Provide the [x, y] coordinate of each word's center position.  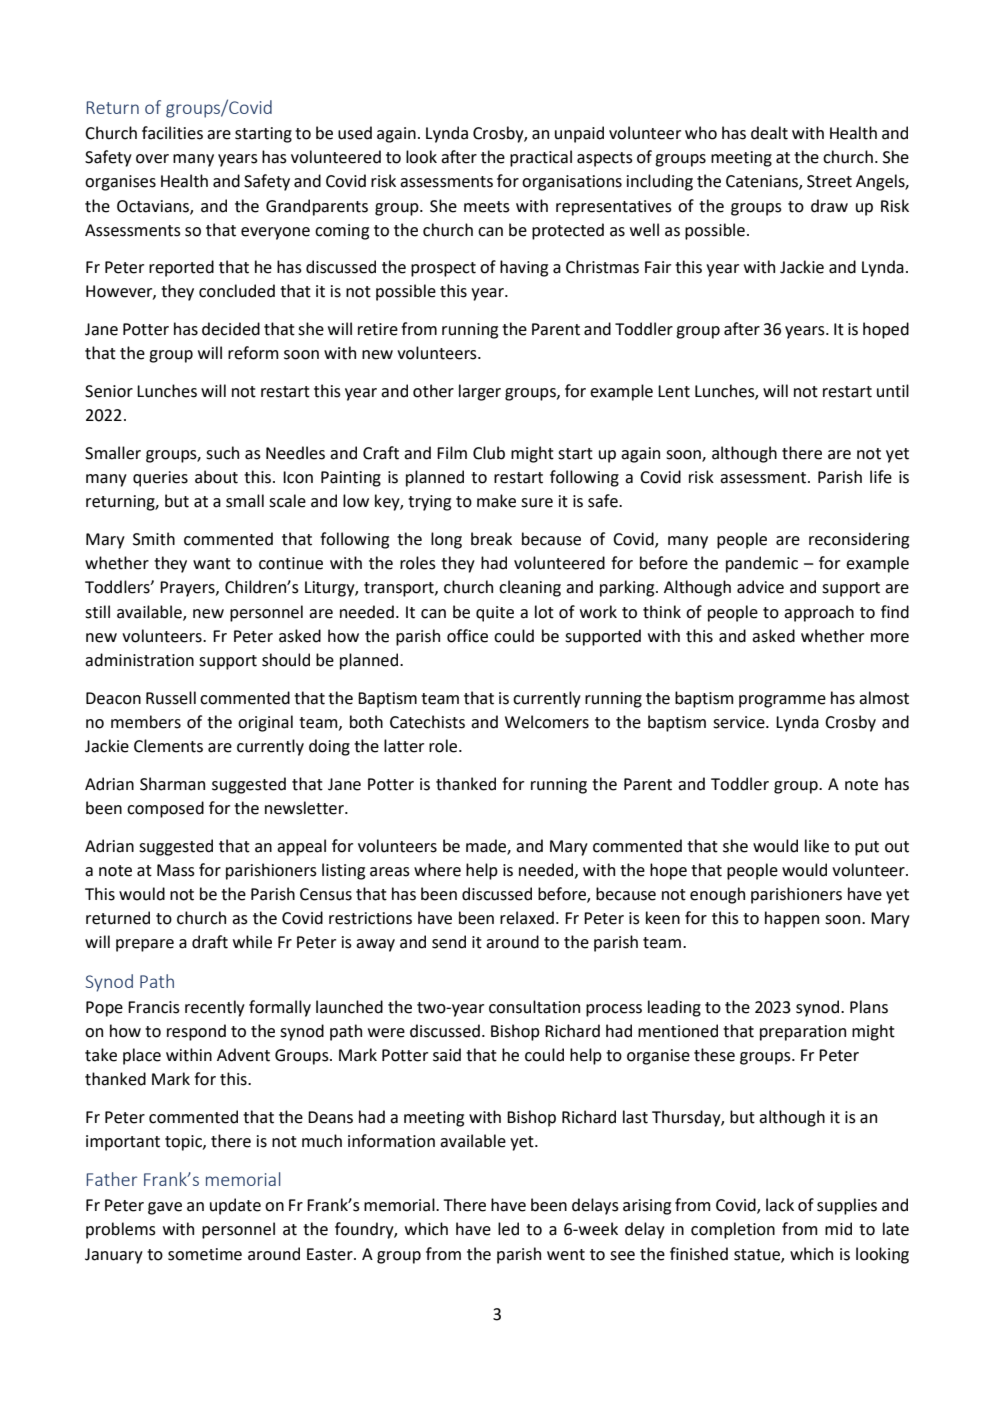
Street [829, 181]
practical [541, 158]
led [508, 1229]
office [467, 636]
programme [782, 701]
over [152, 159]
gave [165, 1208]
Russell [171, 698]
